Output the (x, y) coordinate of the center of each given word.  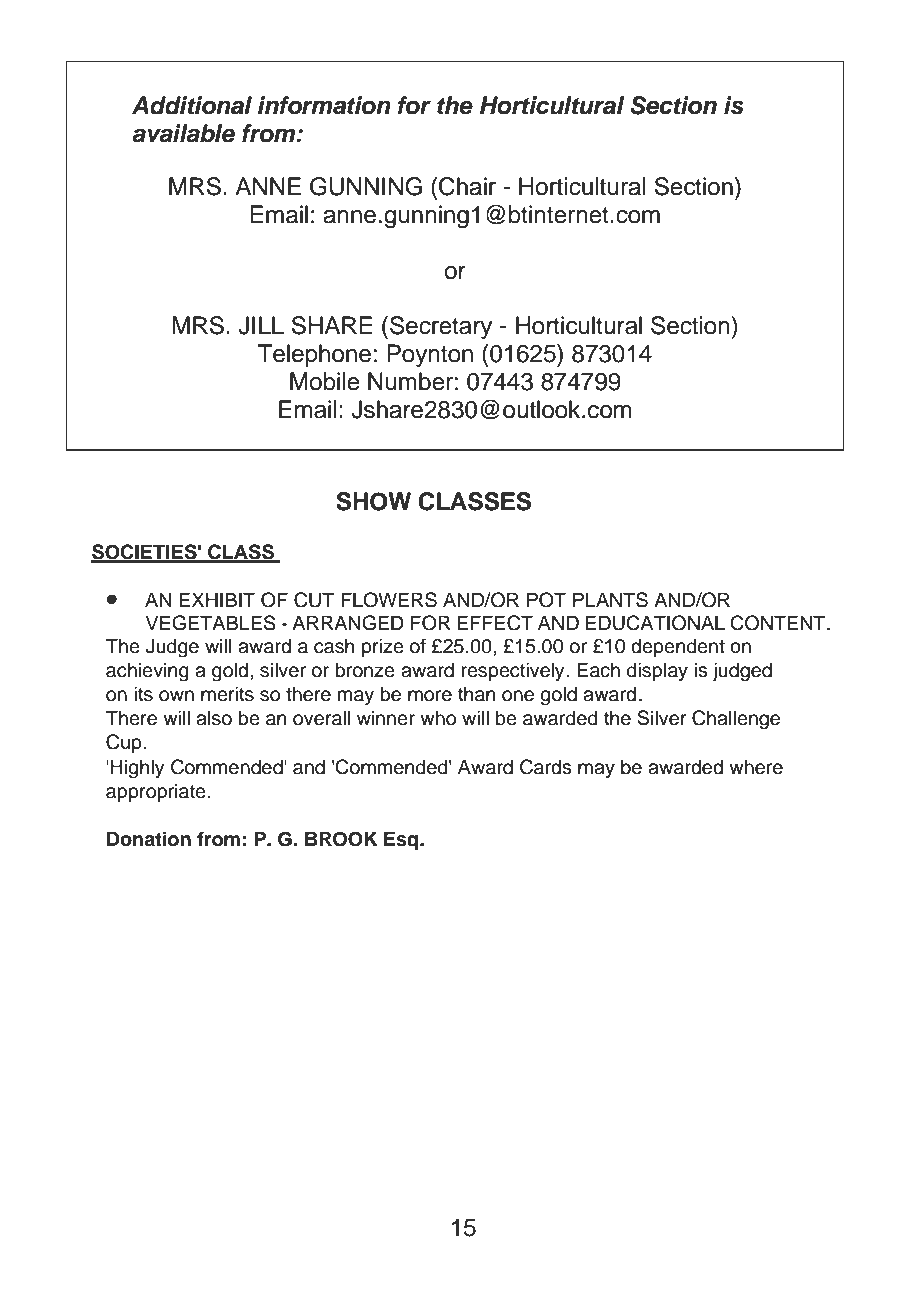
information (324, 105)
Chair (467, 186)
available (183, 133)
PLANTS (610, 600)
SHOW (373, 501)
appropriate (157, 792)
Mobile (325, 381)
